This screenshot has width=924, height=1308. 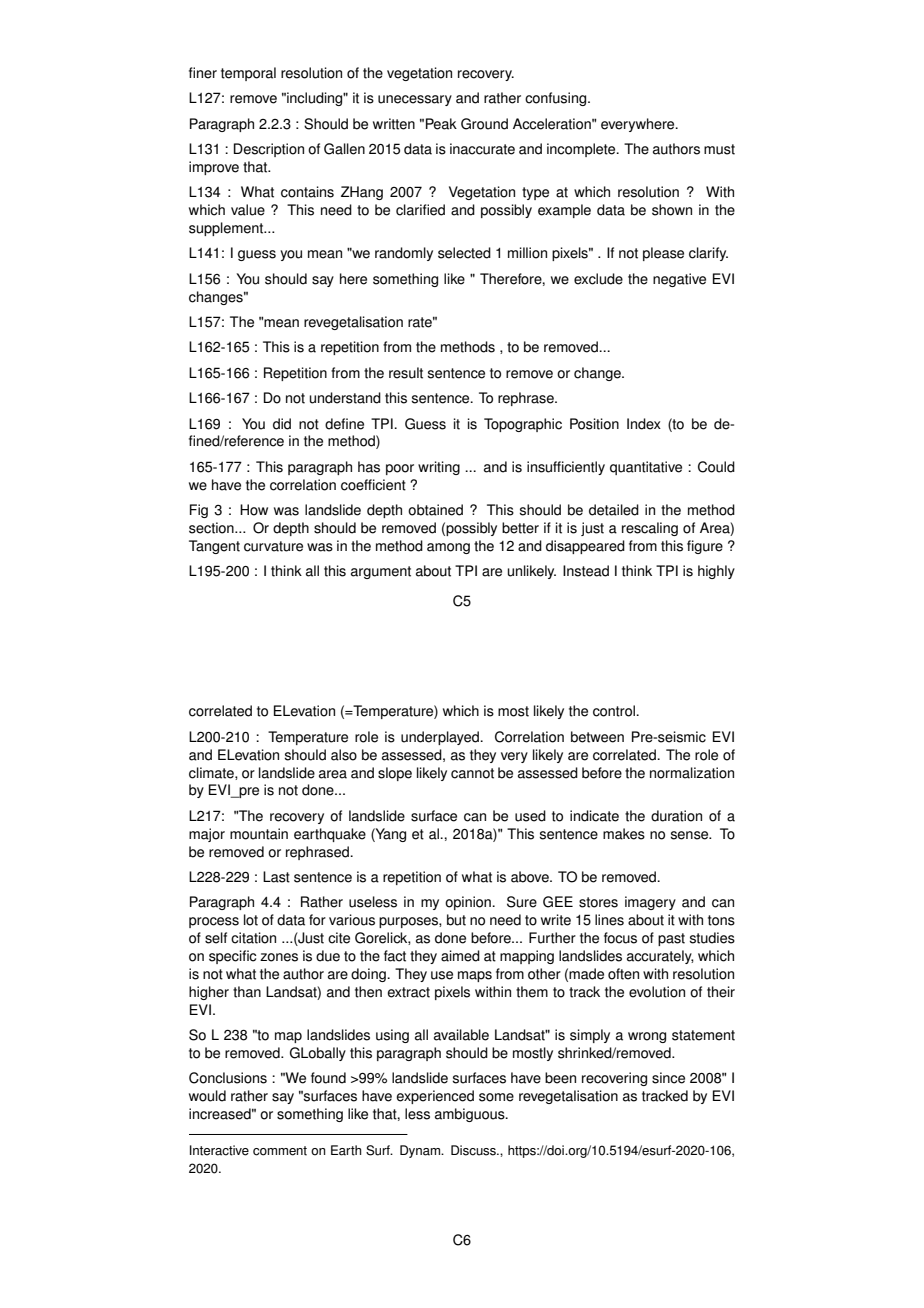 What do you see at coordinates (441, 738) in the screenshot?
I see `underplayed` at bounding box center [441, 738].
